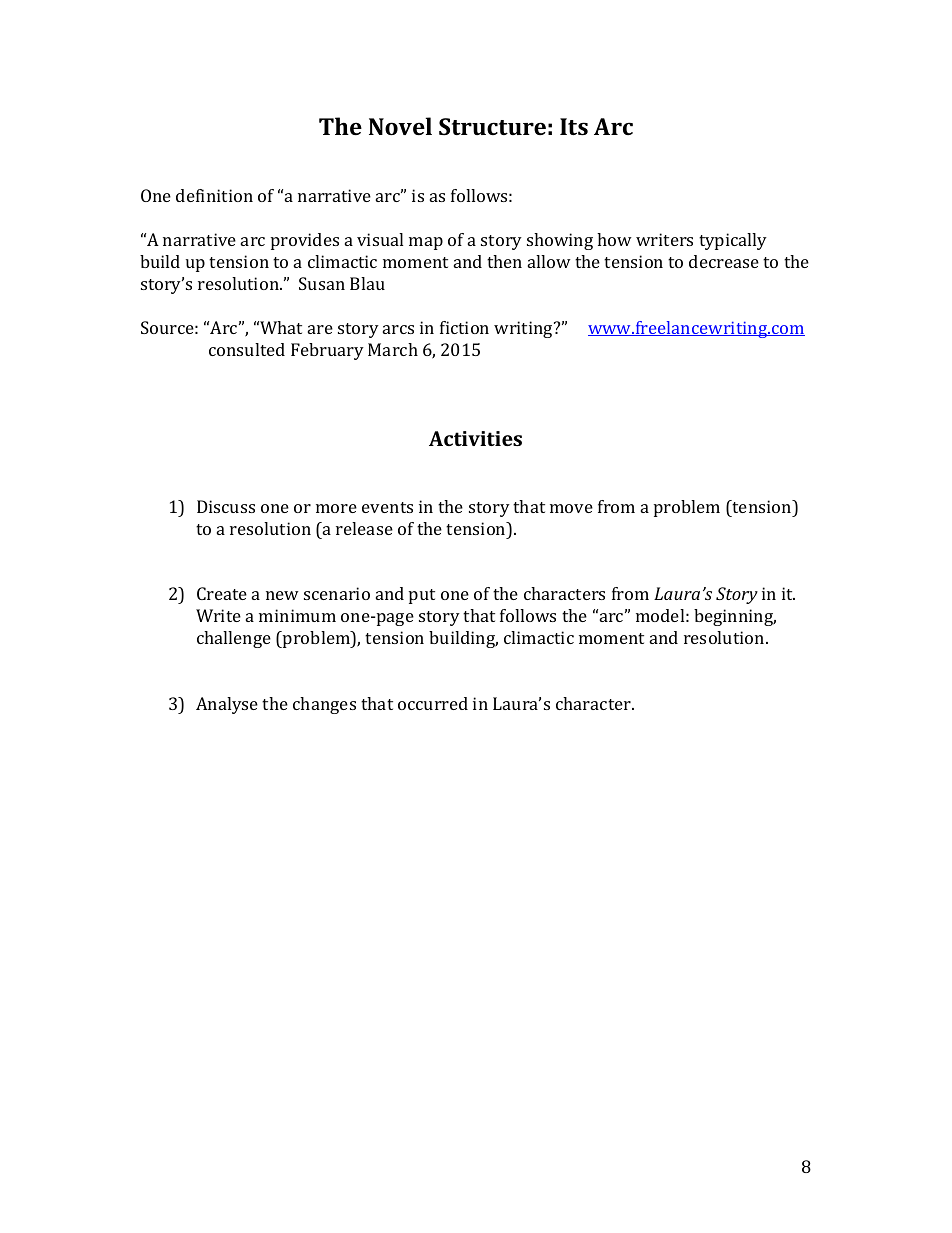  What do you see at coordinates (735, 617) in the screenshot?
I see `beginning` at bounding box center [735, 617].
